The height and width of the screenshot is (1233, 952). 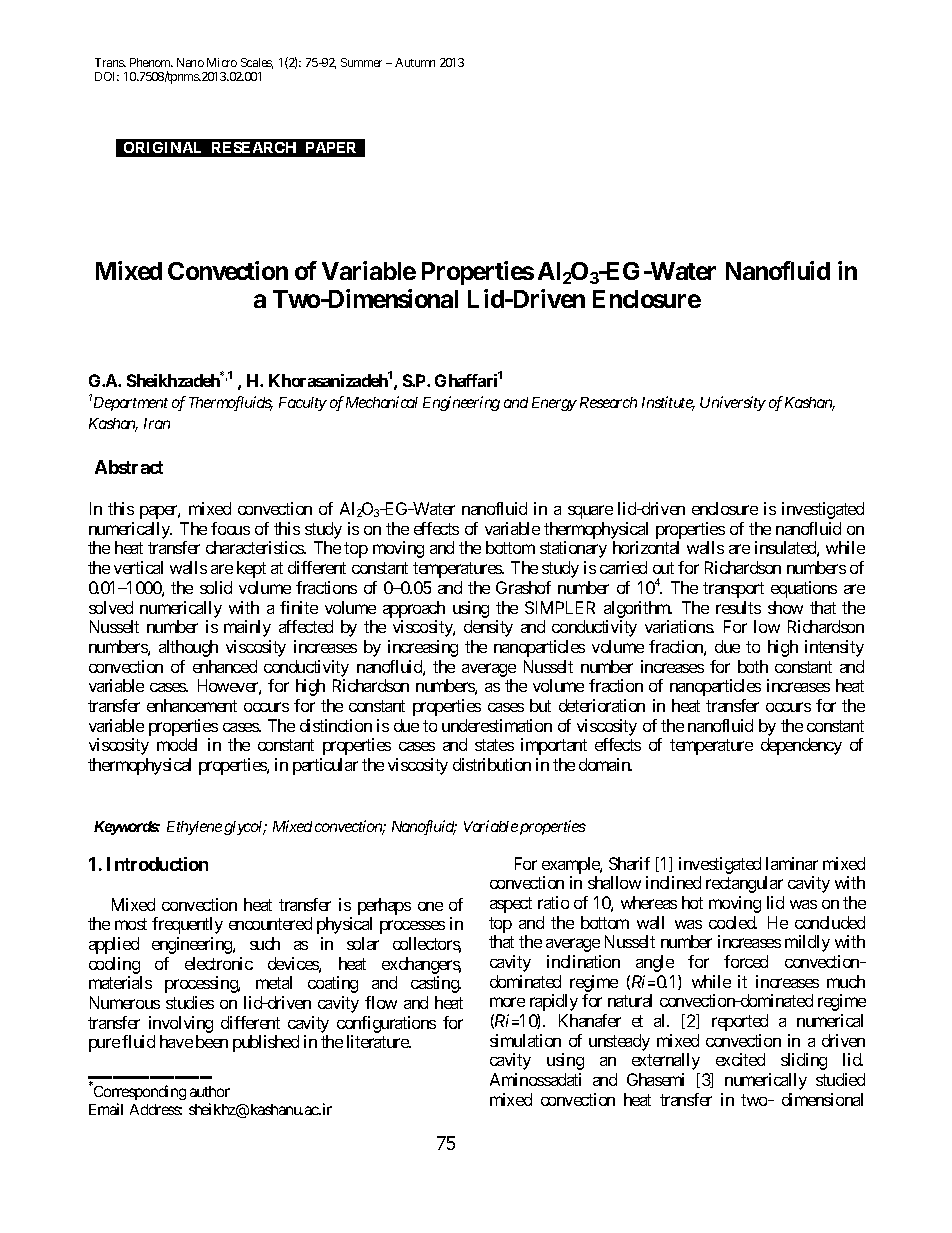 I want to click on University, so click(x=733, y=403).
